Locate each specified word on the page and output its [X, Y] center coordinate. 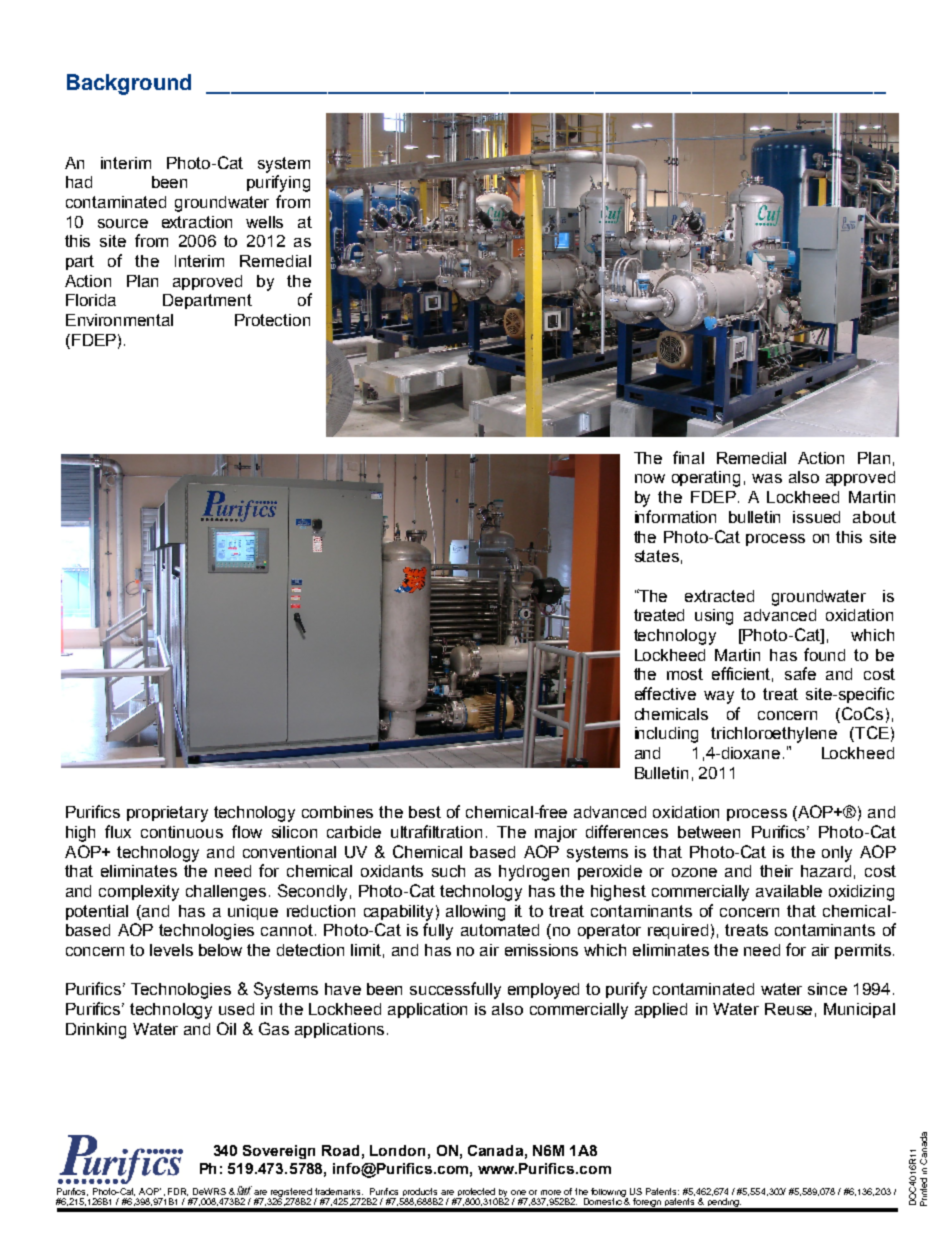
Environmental [119, 320]
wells [264, 222]
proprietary [167, 814]
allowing [475, 913]
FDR [178, 1192]
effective [665, 693]
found [824, 654]
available [789, 891]
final [688, 457]
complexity [139, 893]
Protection [272, 320]
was [767, 478]
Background [129, 84]
